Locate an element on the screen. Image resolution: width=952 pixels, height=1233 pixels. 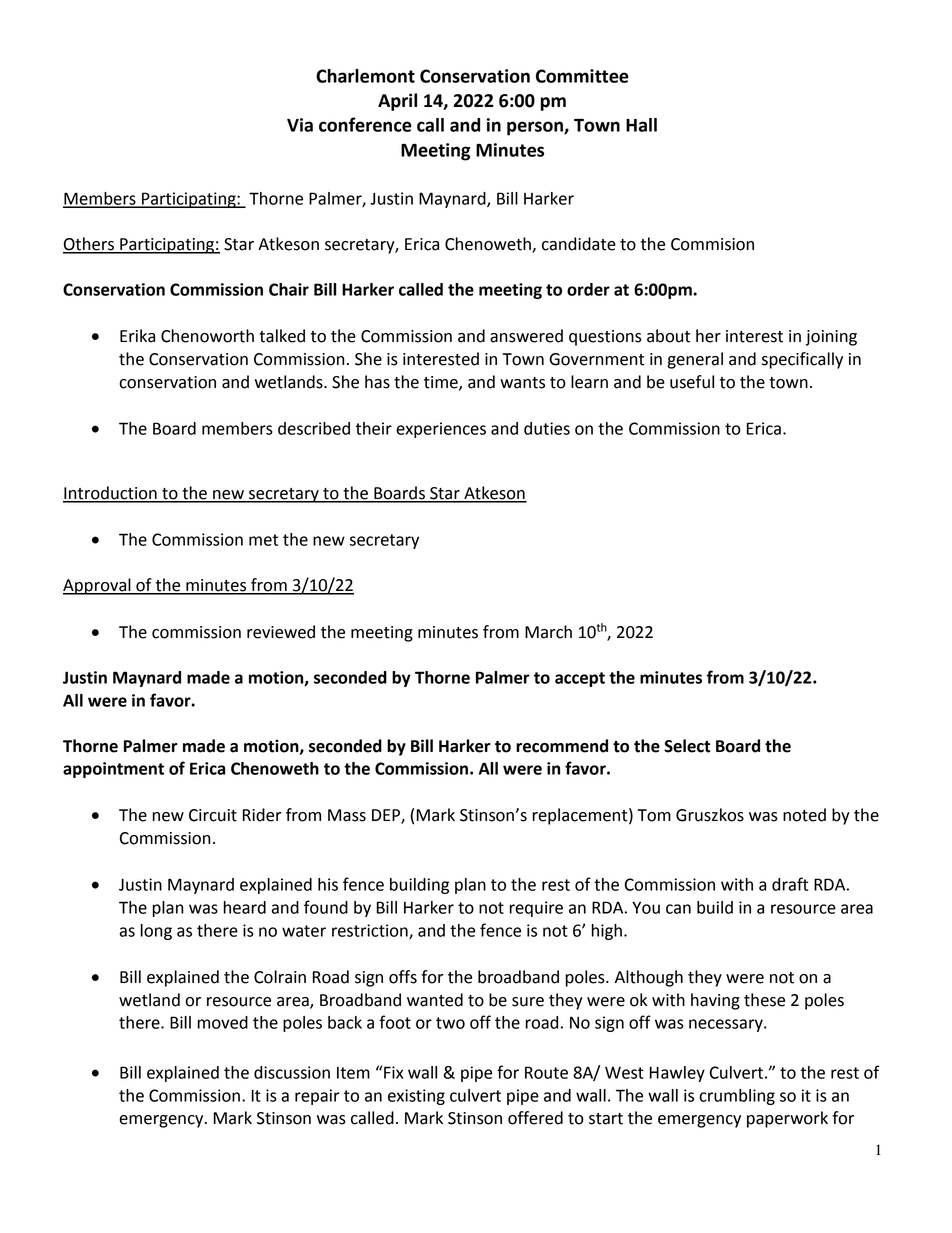
April is located at coordinates (397, 102).
